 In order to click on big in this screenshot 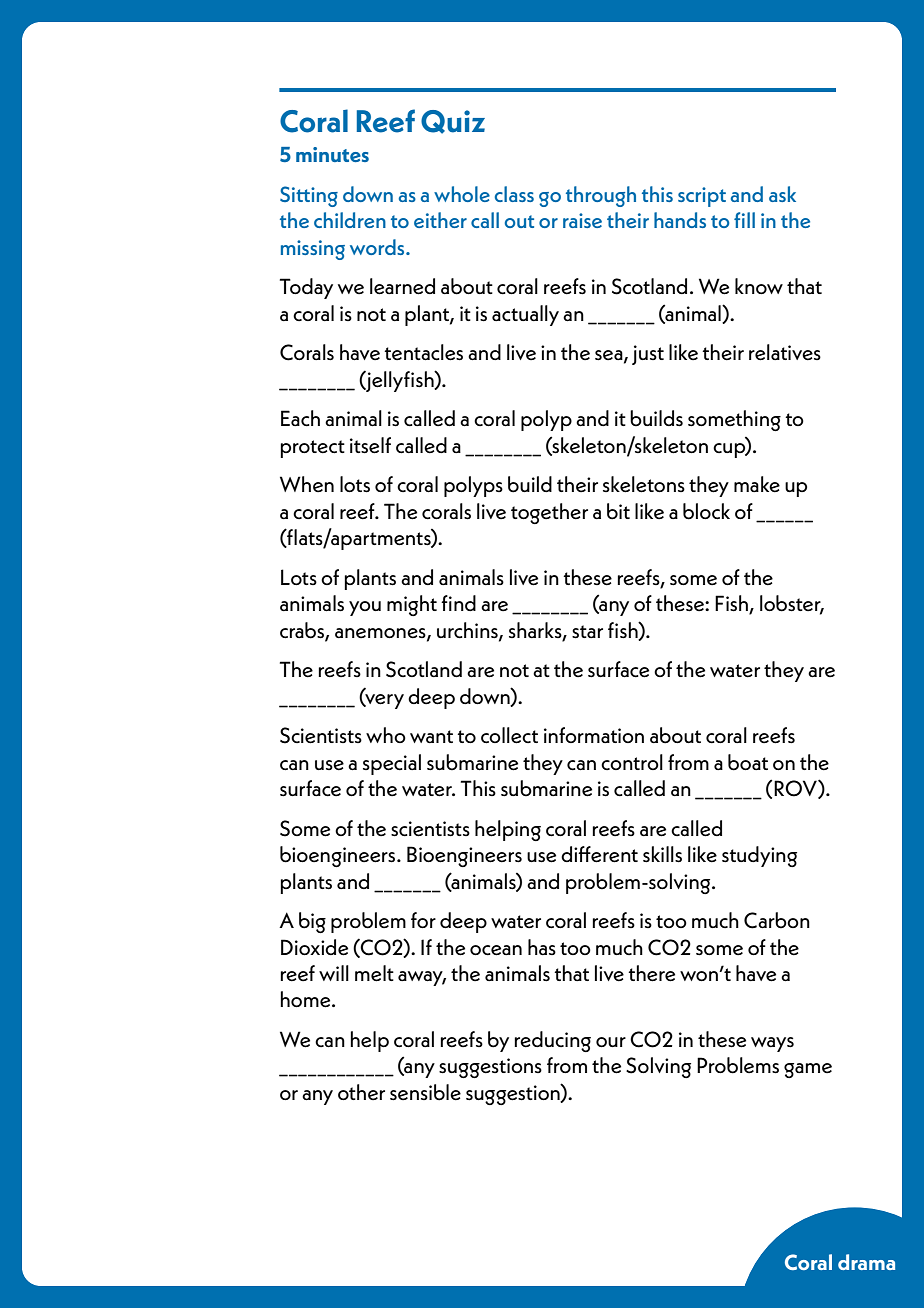, I will do `click(312, 922)`.
